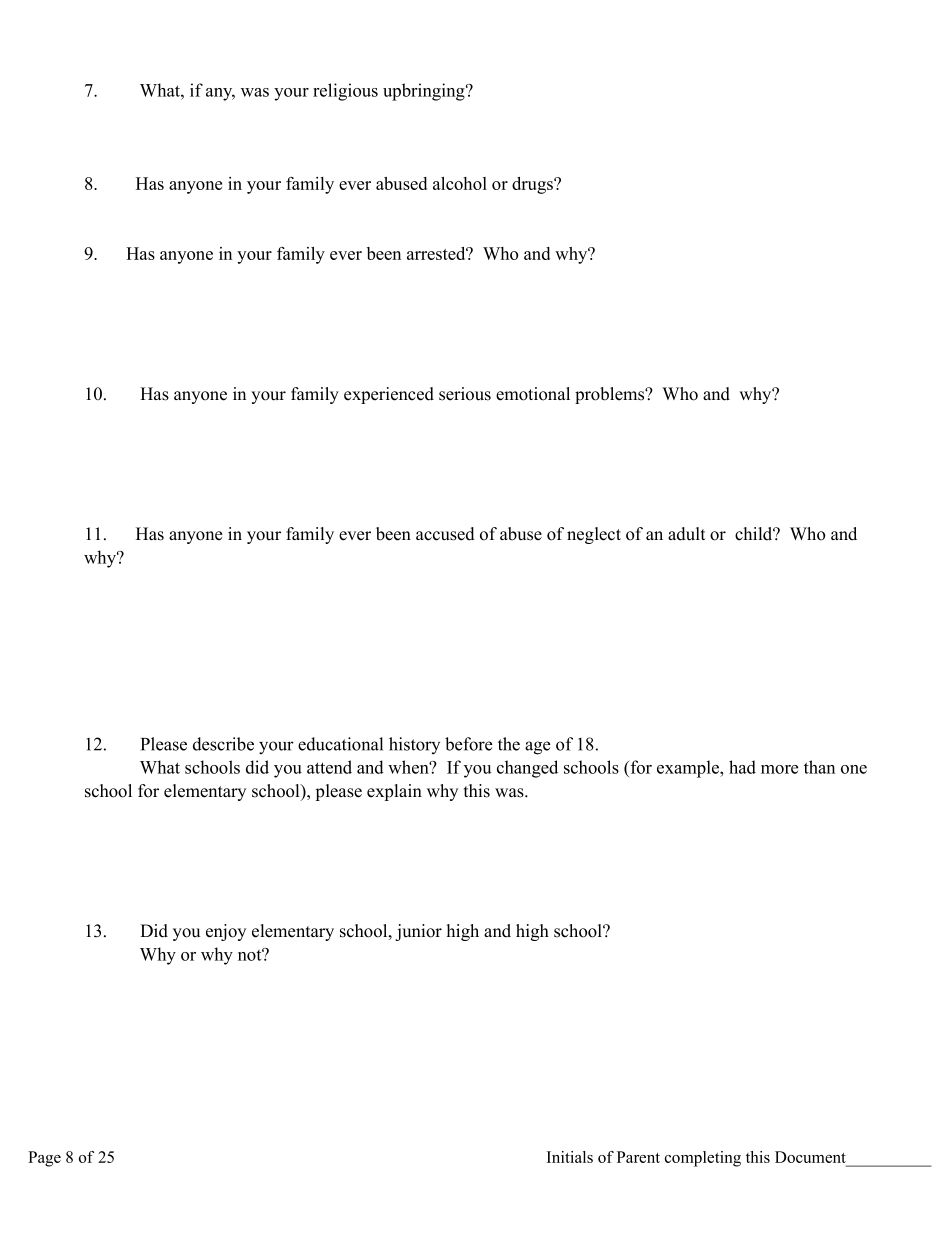 Image resolution: width=952 pixels, height=1233 pixels. What do you see at coordinates (425, 92) in the document?
I see `upbringing` at bounding box center [425, 92].
